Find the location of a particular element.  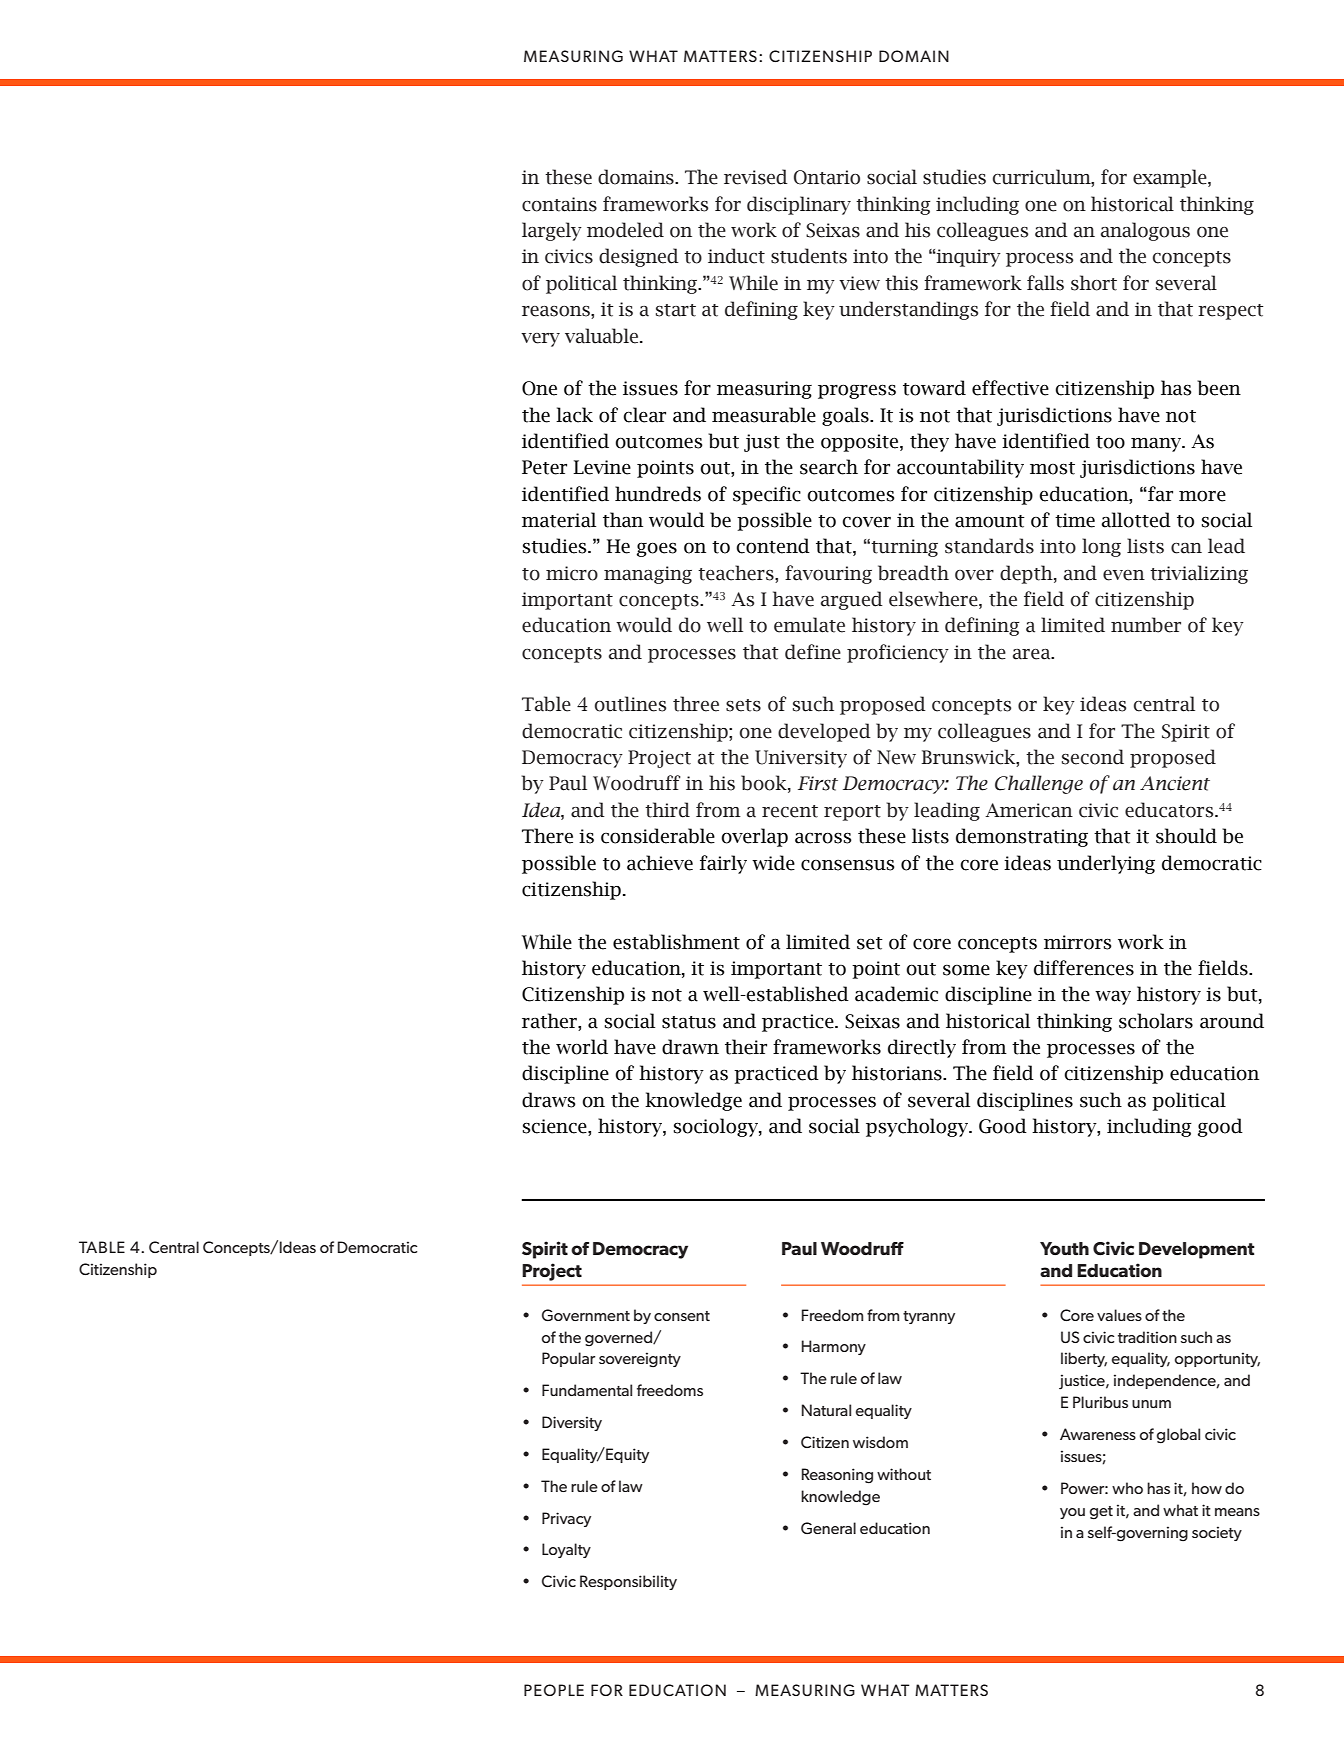

way is located at coordinates (1113, 998).
